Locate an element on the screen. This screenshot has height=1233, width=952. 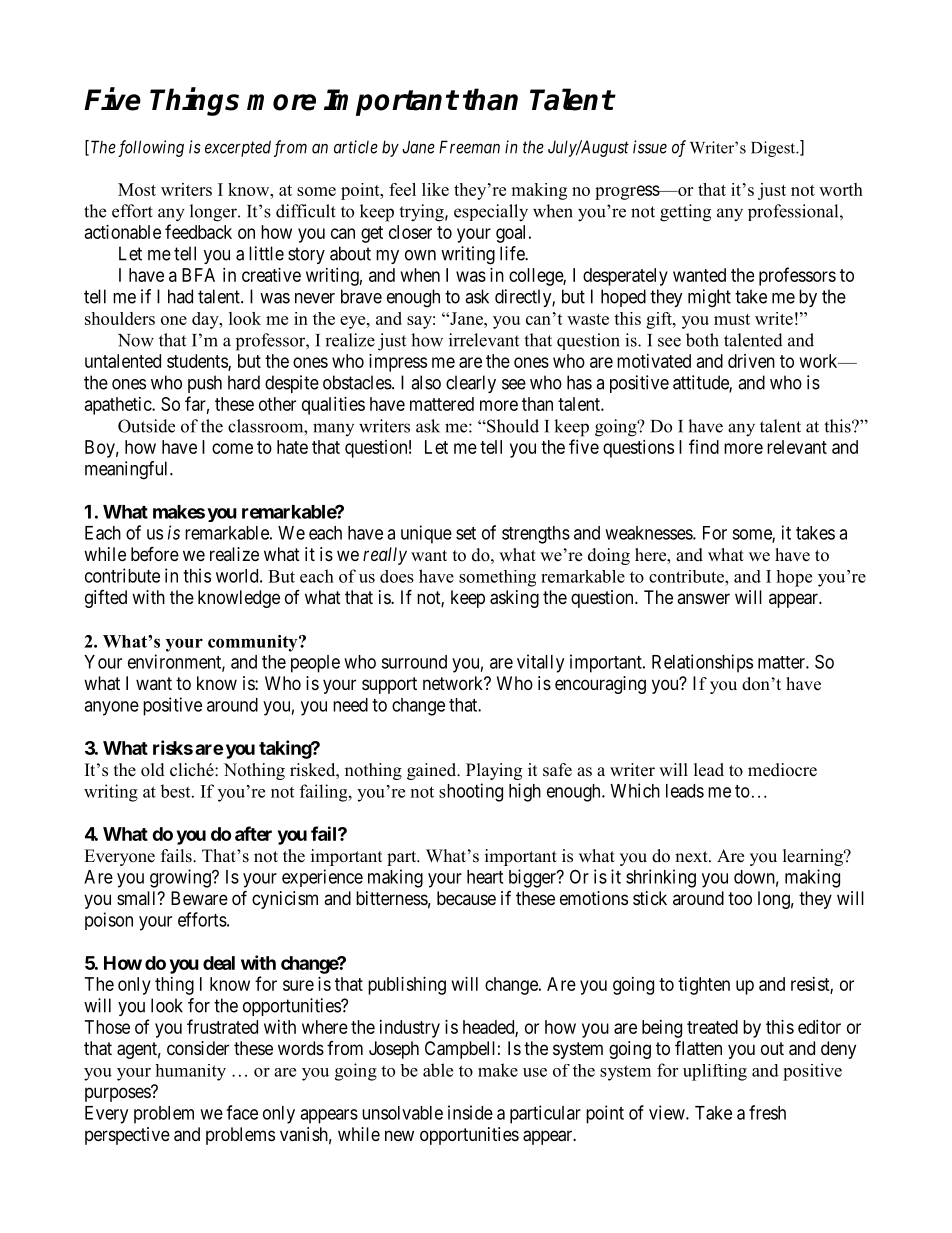
face is located at coordinates (242, 1112).
